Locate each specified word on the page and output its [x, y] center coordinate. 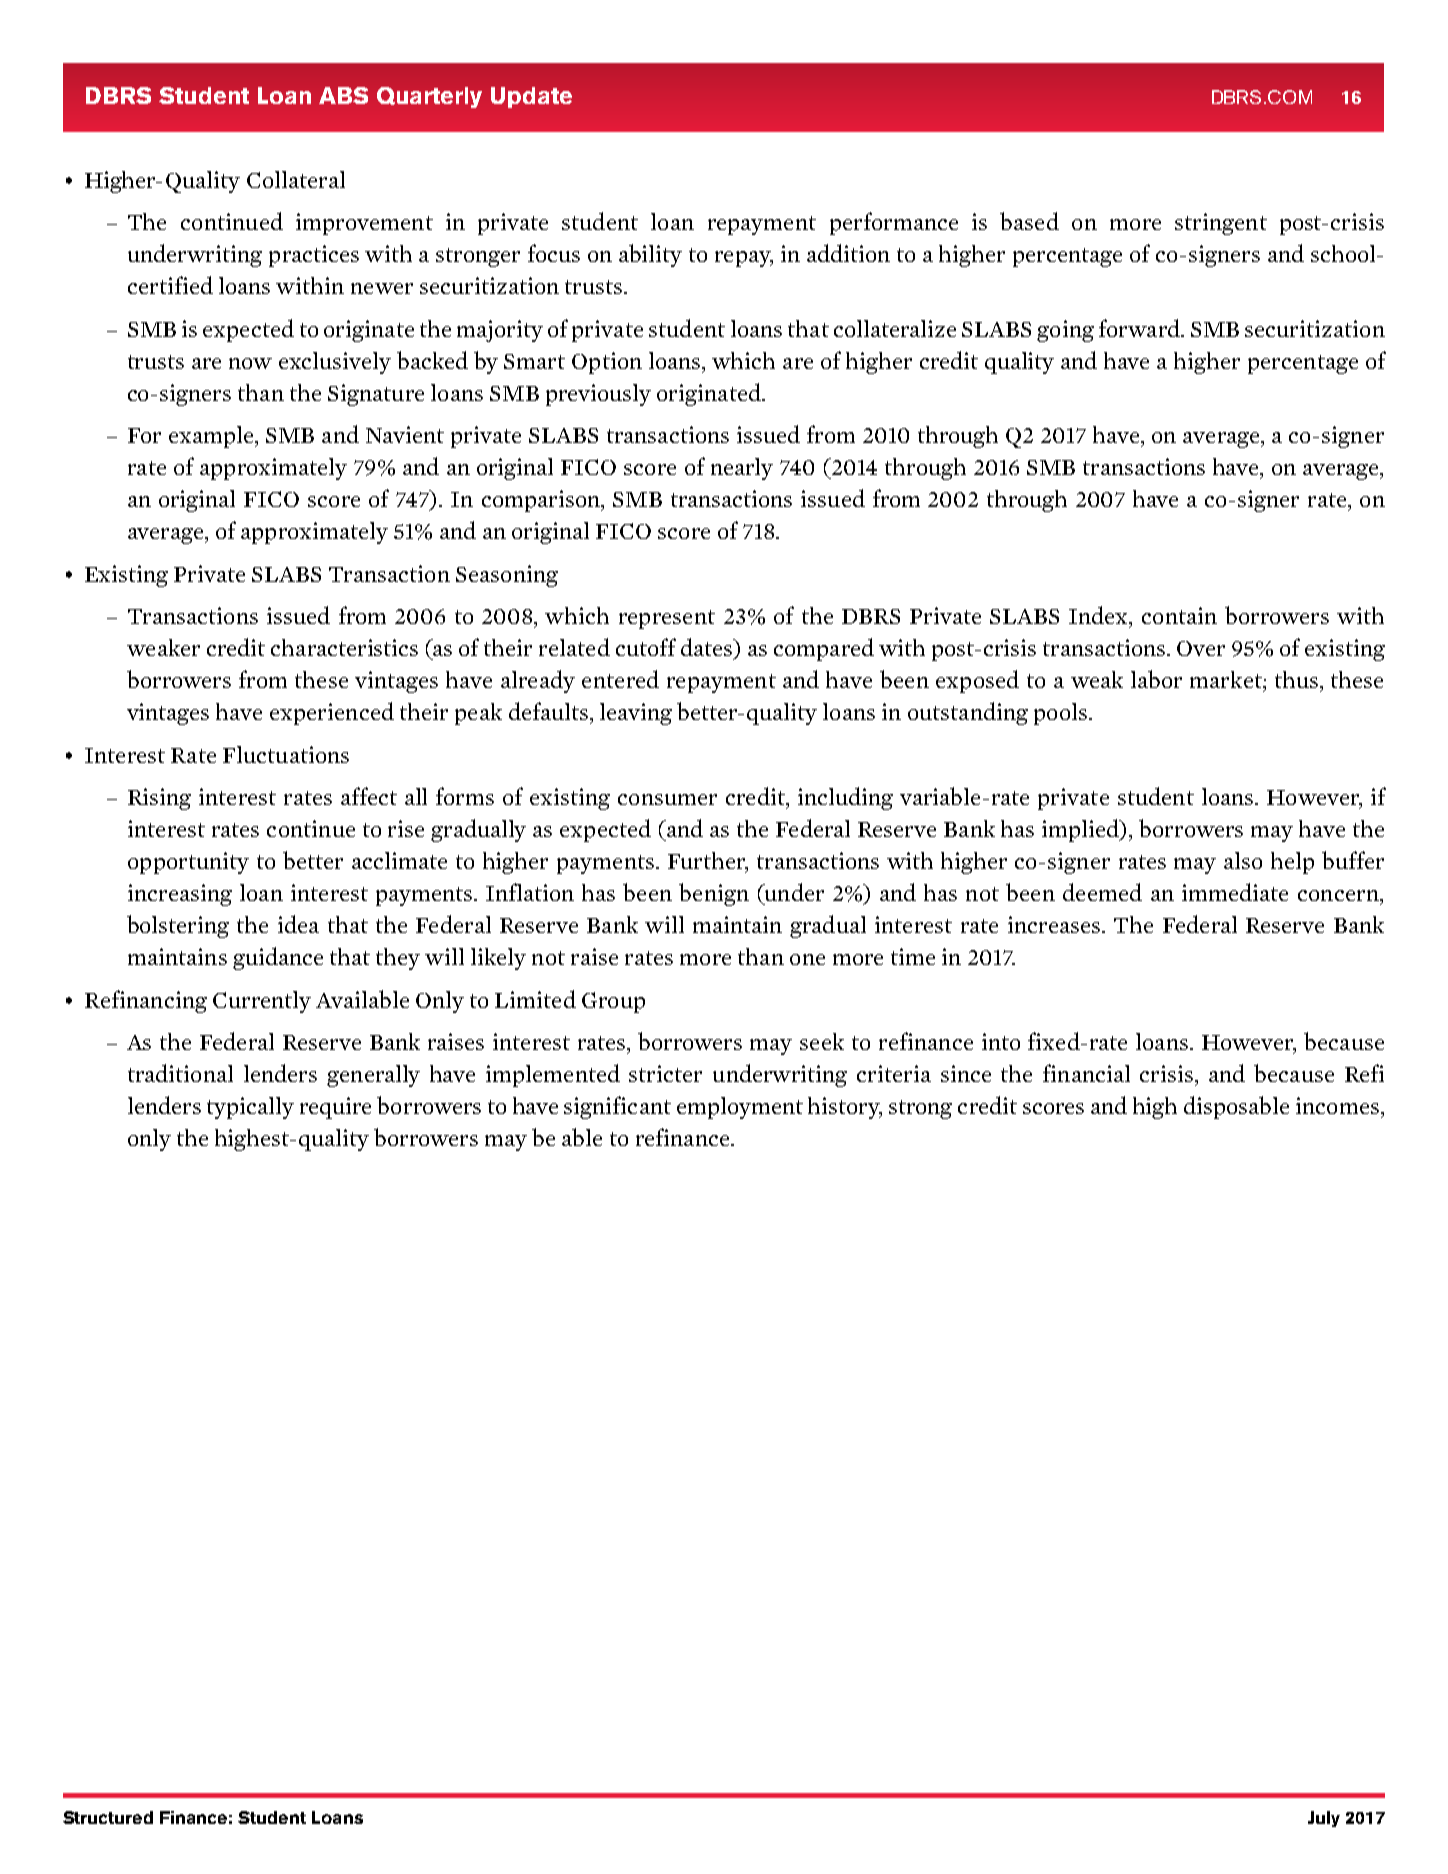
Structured [108, 1817]
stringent [1221, 224]
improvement [364, 224]
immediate [1235, 892]
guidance [278, 958]
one [807, 959]
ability [650, 255]
